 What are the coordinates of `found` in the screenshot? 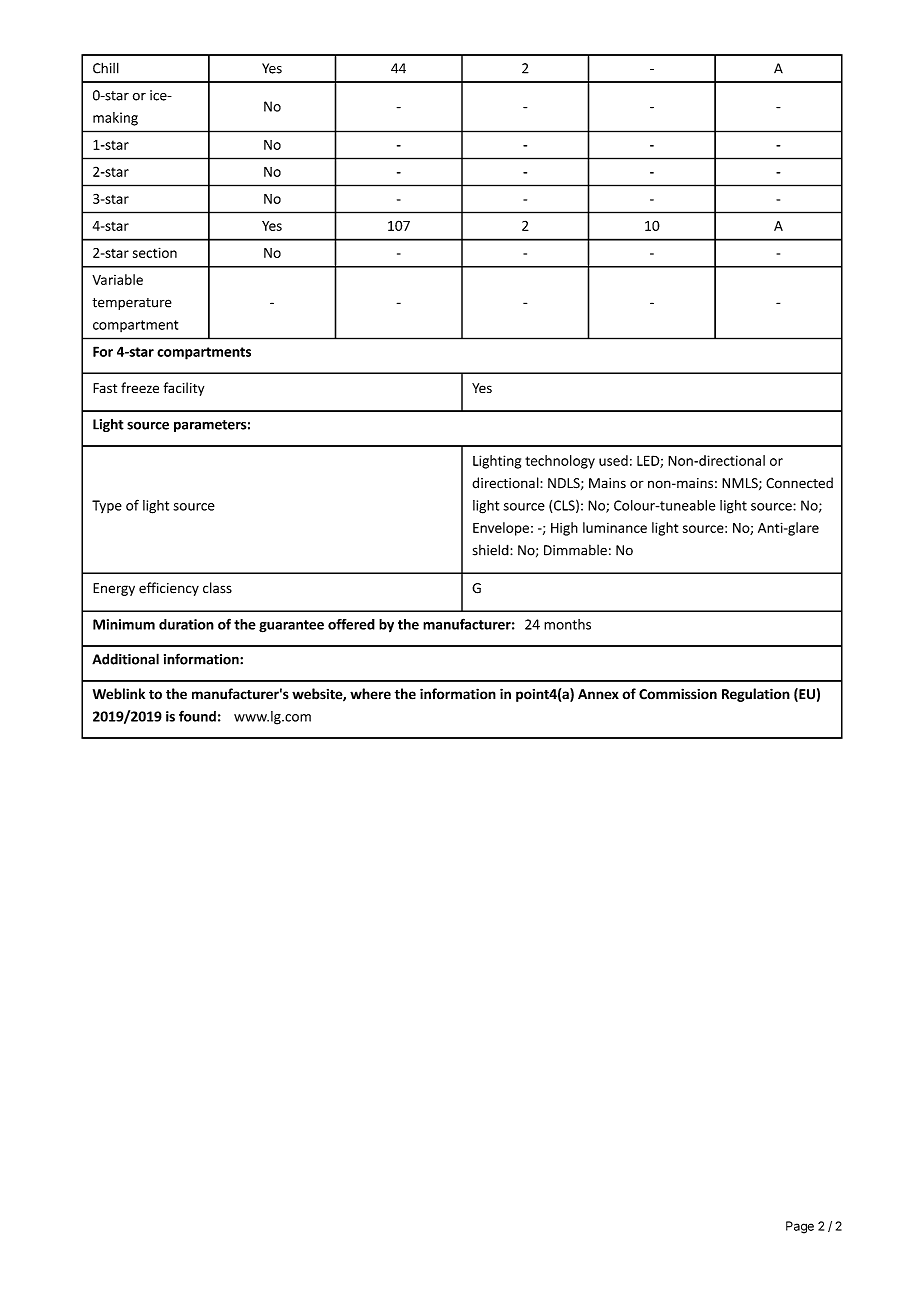 It's located at (197, 716).
